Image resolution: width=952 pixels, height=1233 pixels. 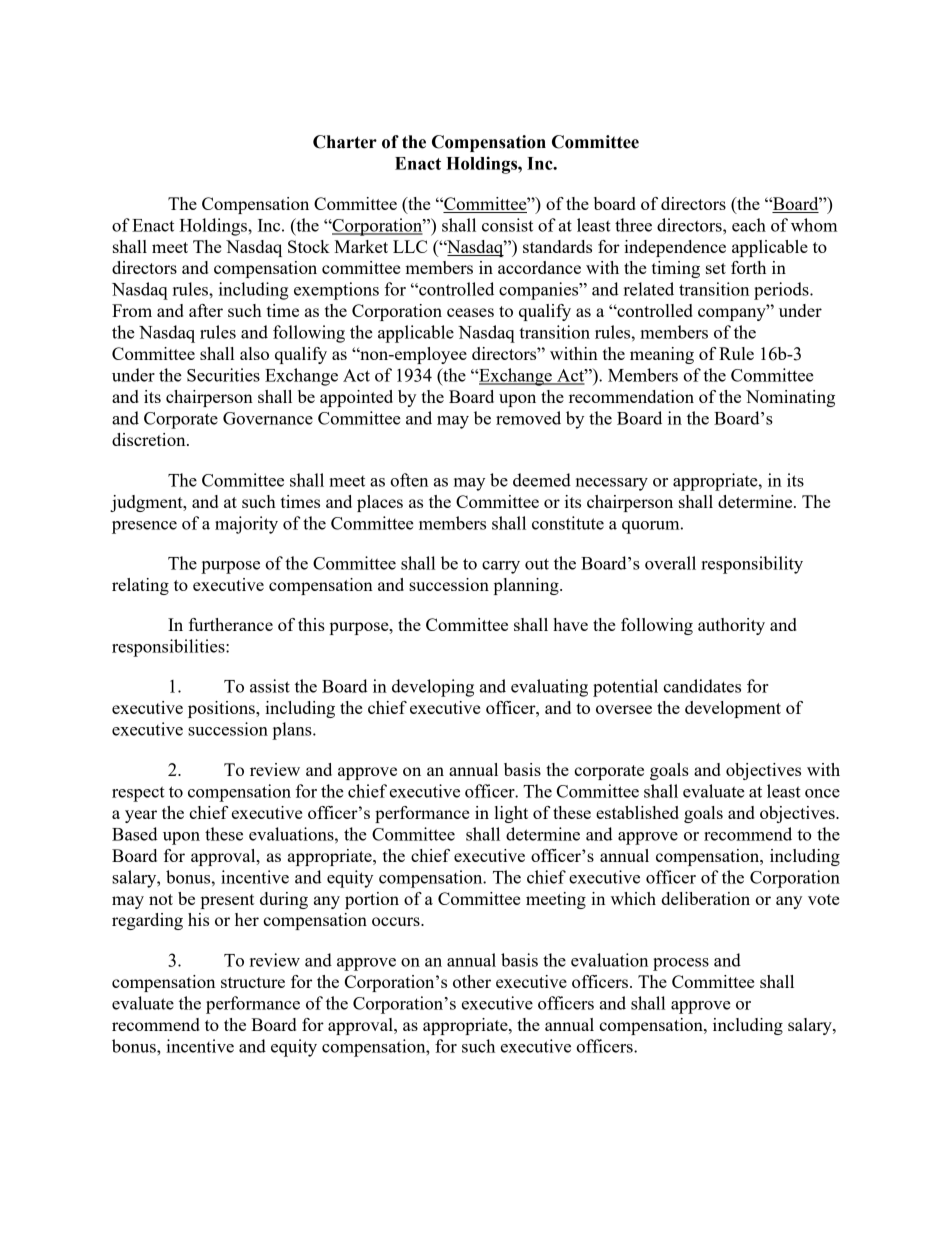 I want to click on Nominating, so click(x=790, y=398).
